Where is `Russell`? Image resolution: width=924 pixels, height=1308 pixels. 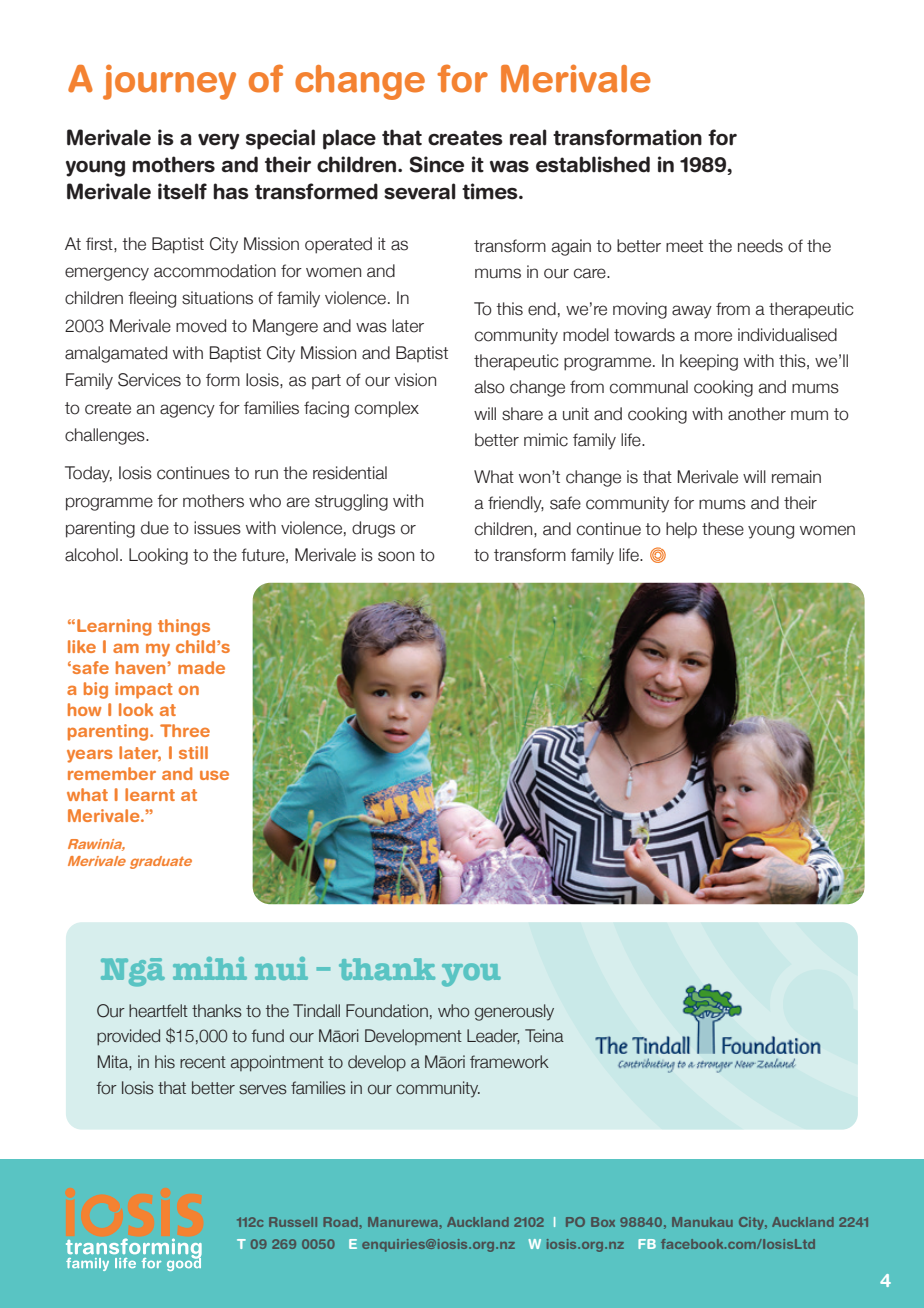 Russell is located at coordinates (293, 1222).
